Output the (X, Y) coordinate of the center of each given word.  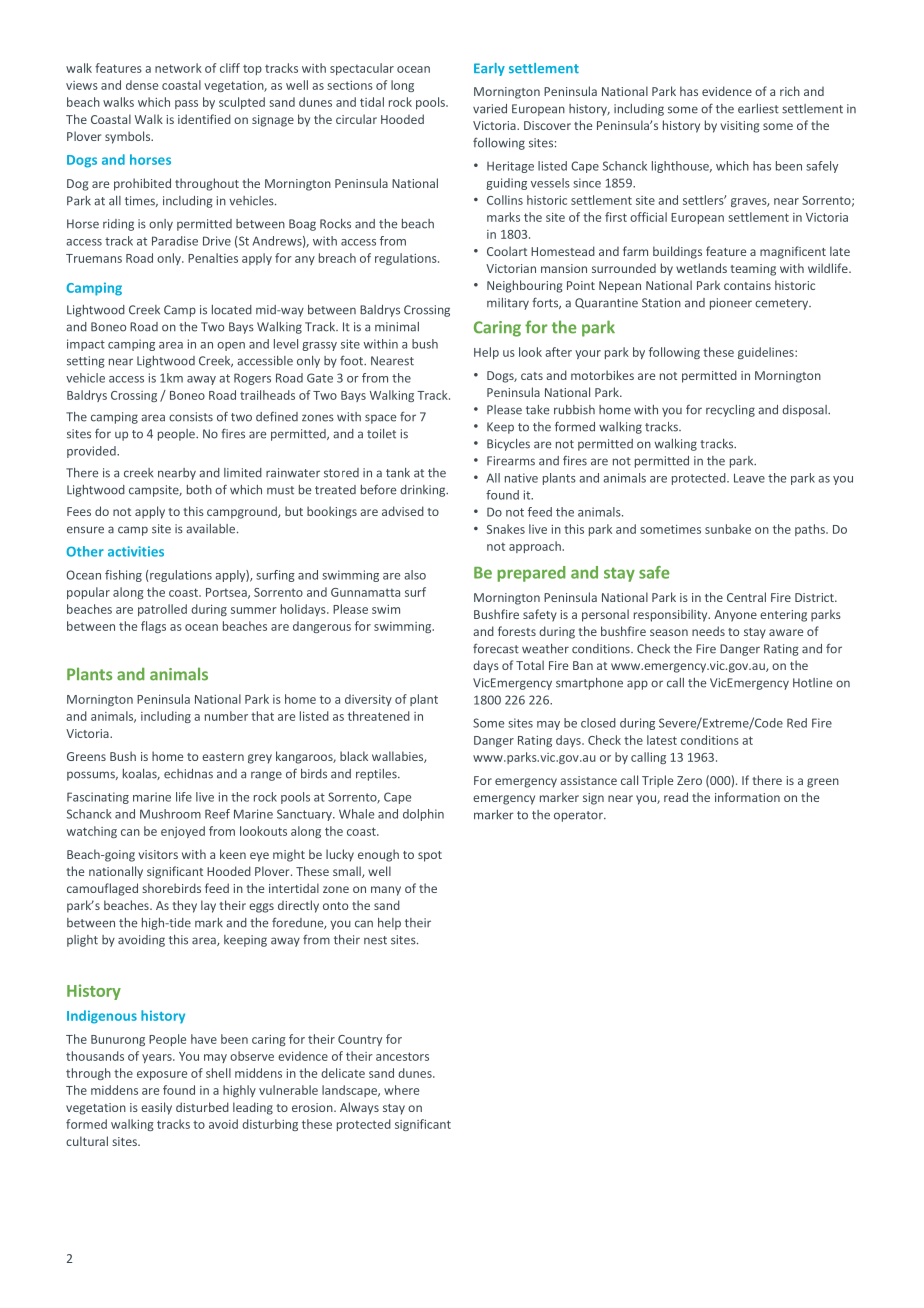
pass (186, 104)
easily (156, 1108)
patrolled (162, 610)
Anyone (735, 616)
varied (490, 109)
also (415, 575)
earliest (758, 109)
